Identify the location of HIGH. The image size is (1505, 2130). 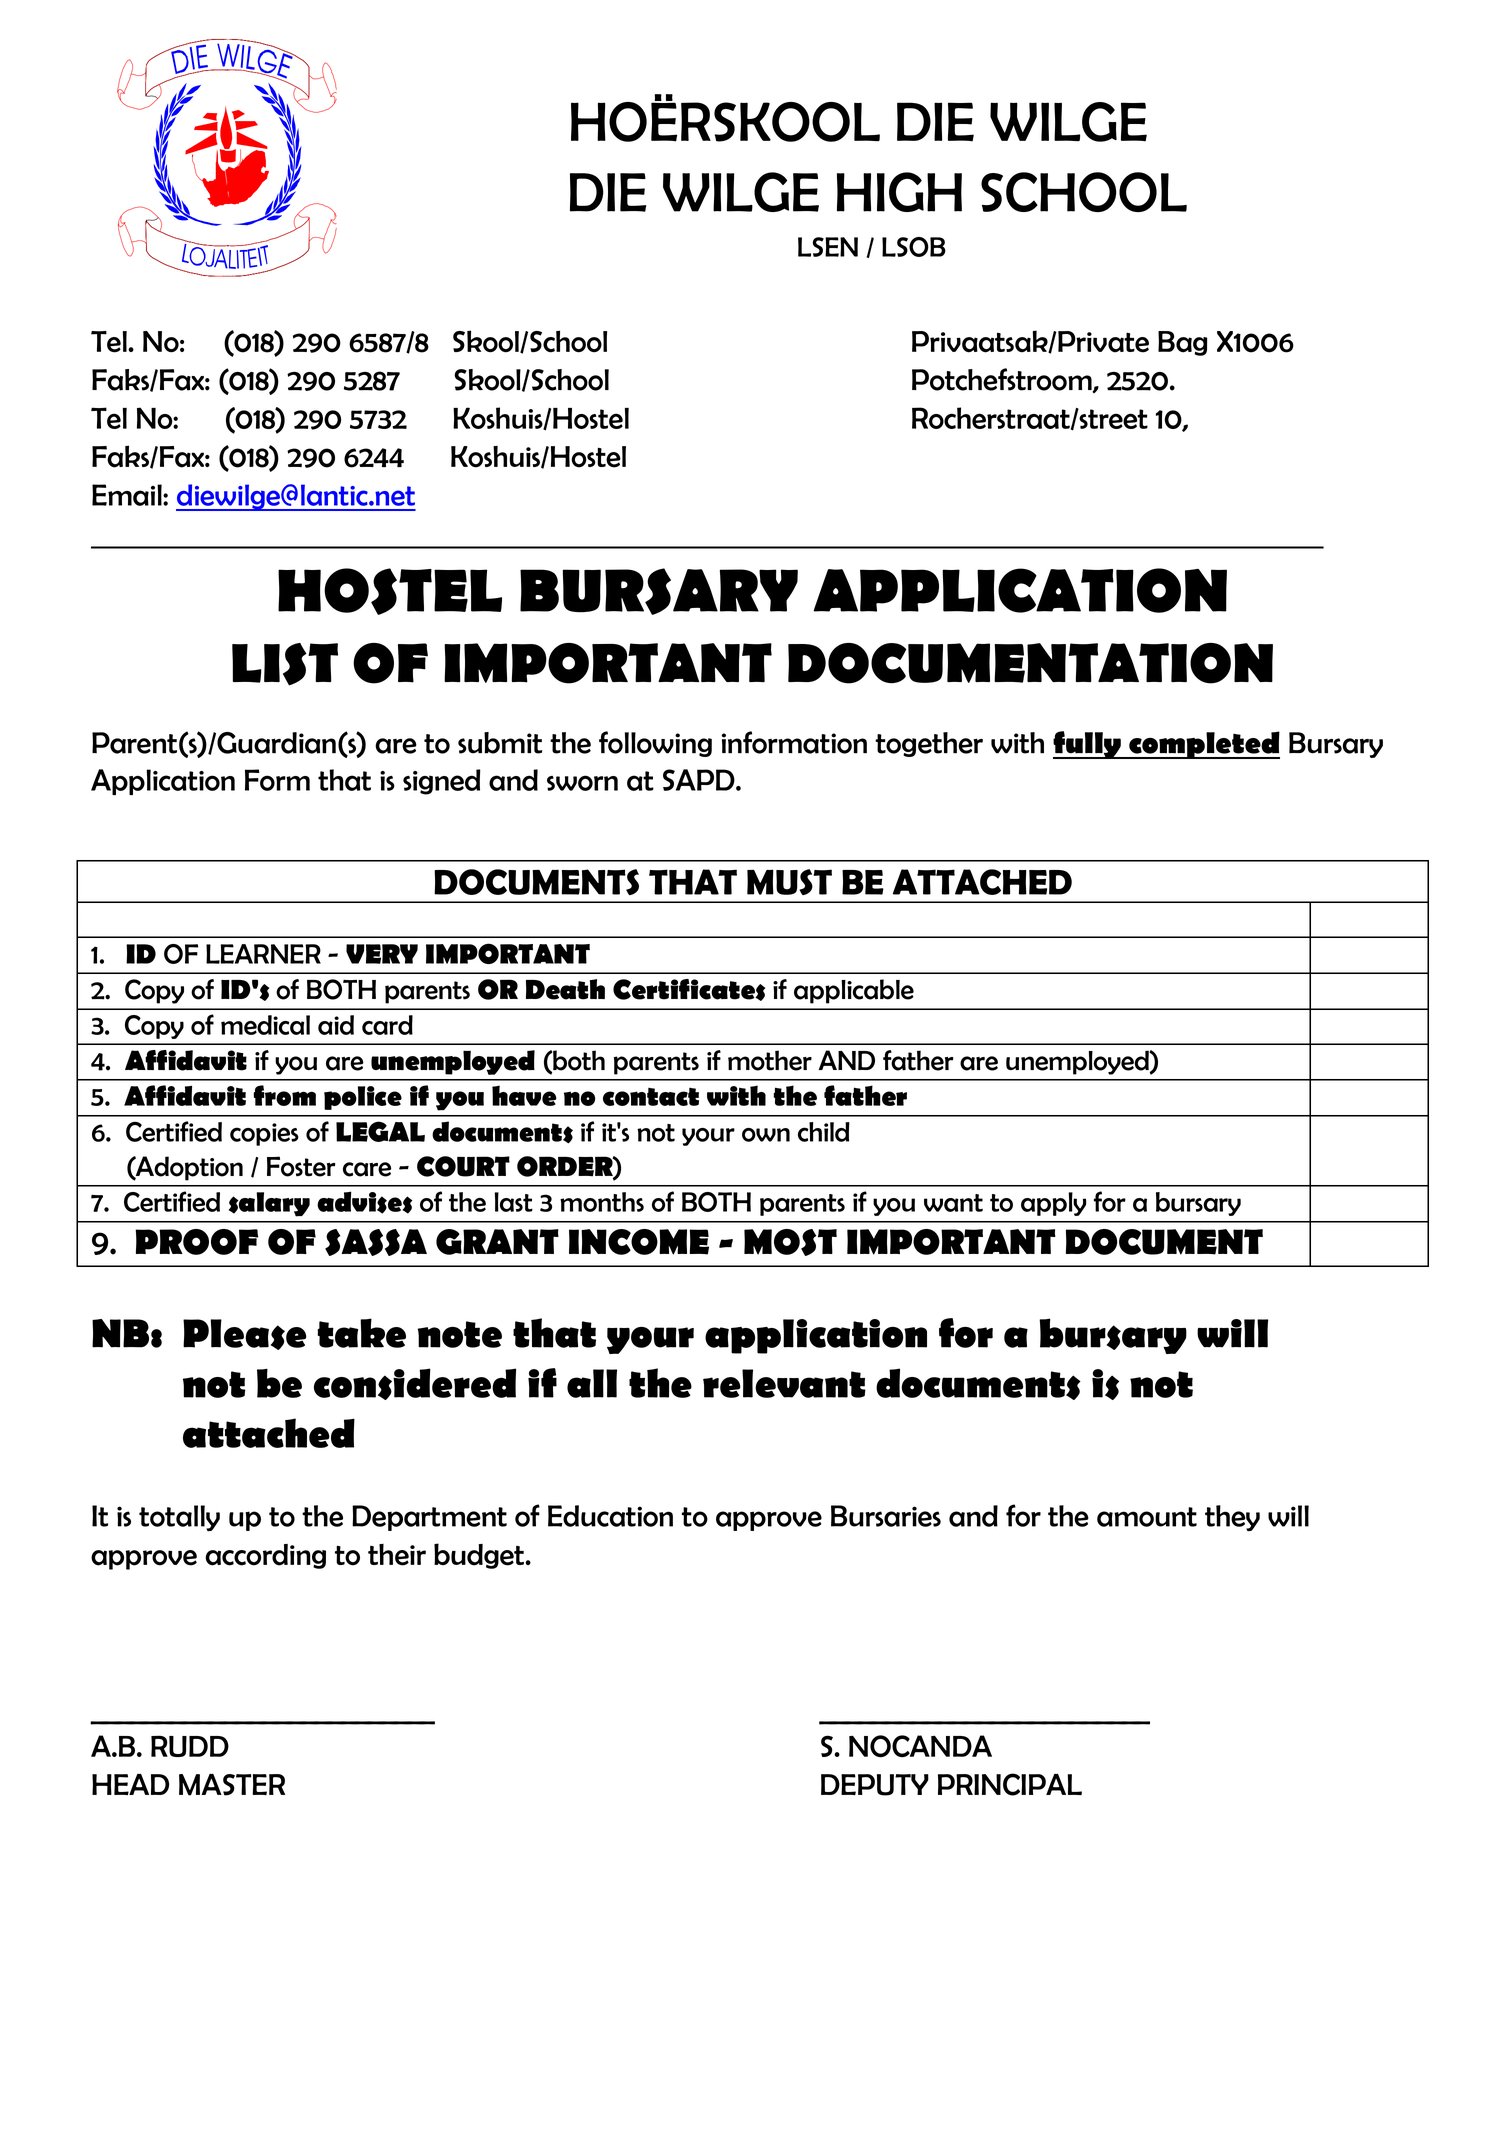
(899, 192).
